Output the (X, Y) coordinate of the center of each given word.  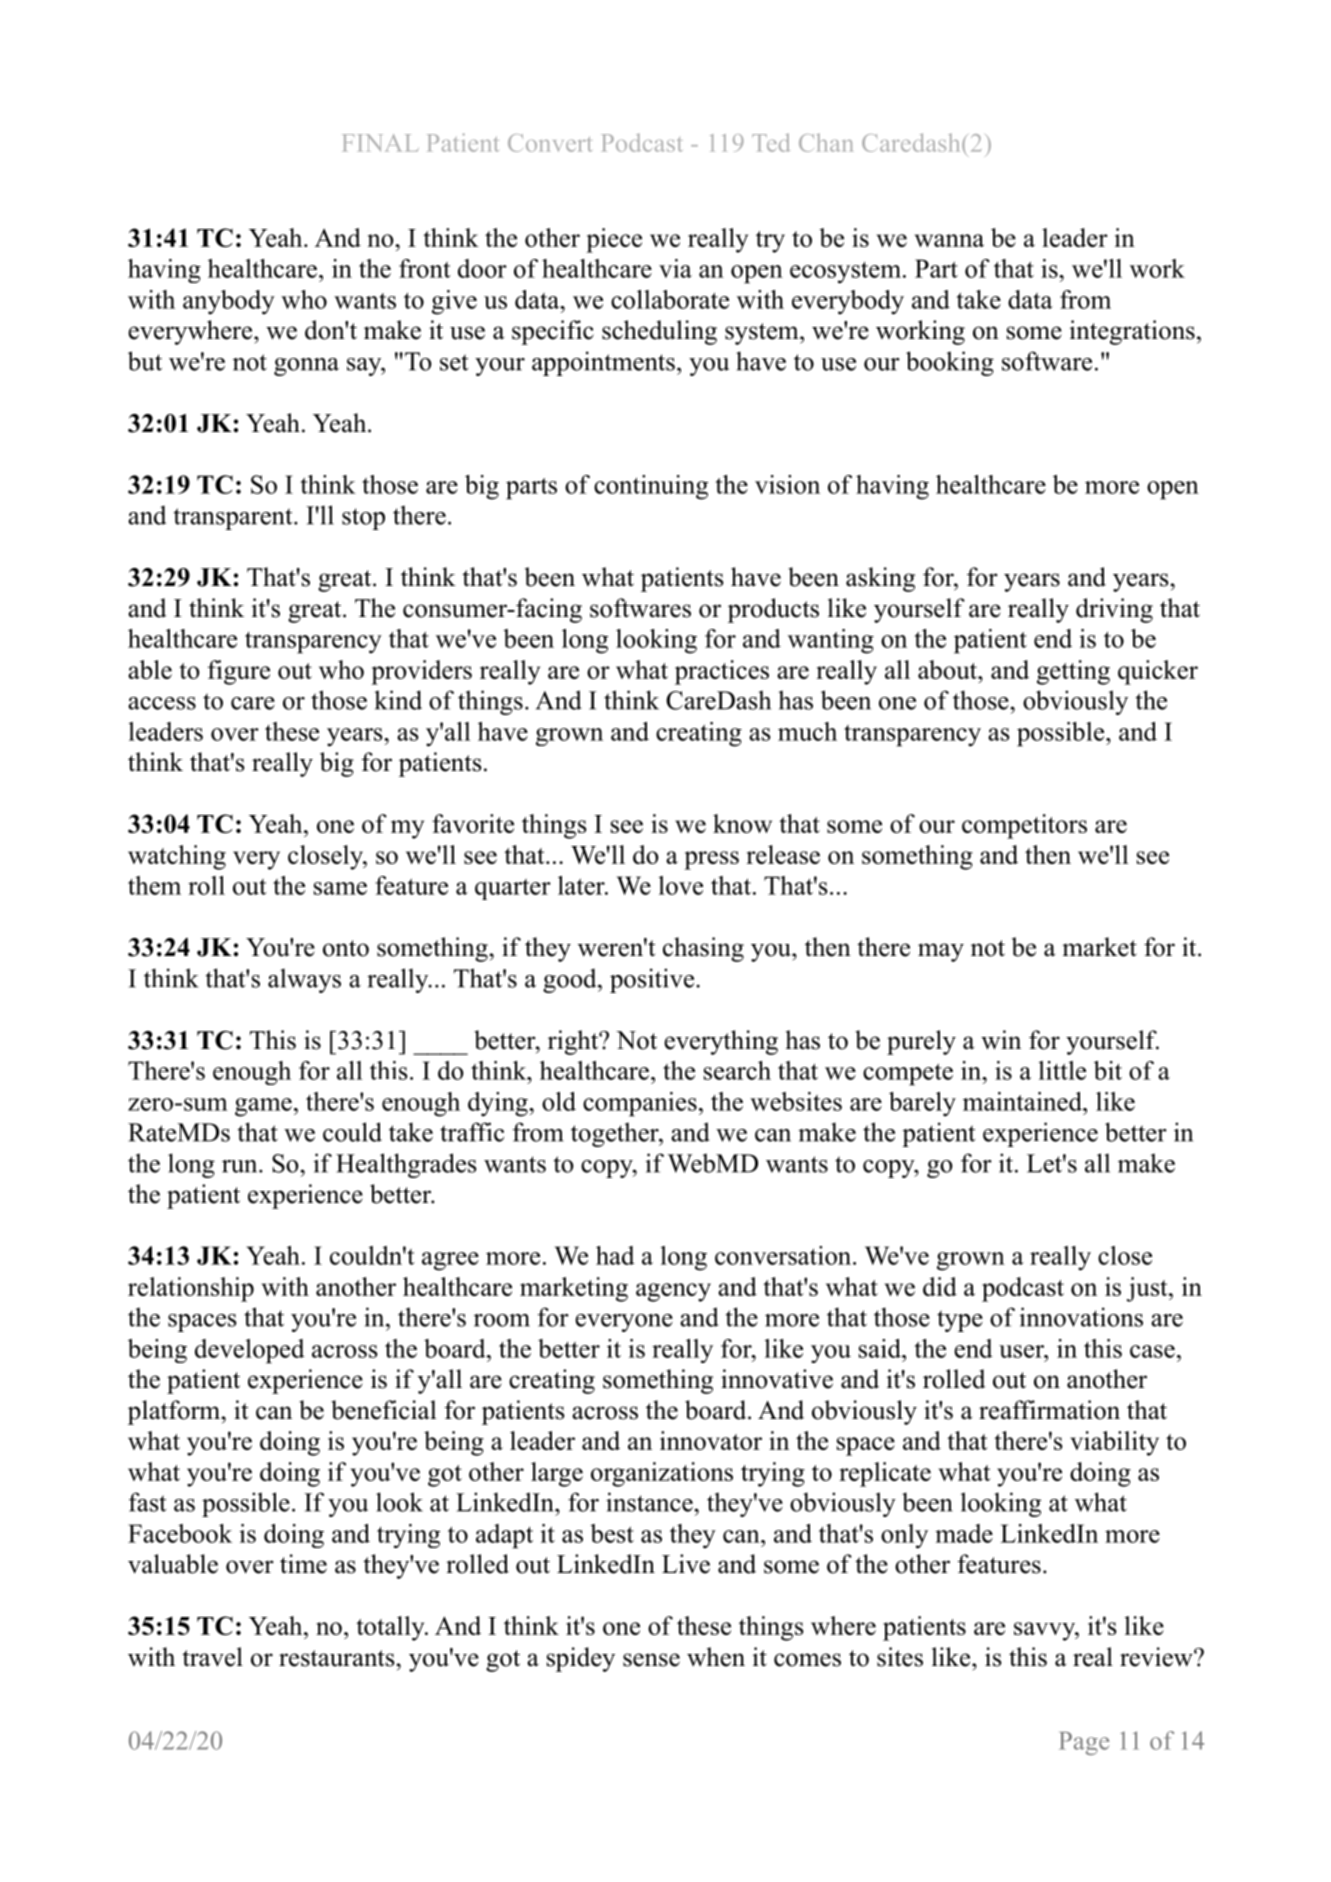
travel (212, 1657)
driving (1114, 610)
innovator (711, 1440)
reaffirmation (1049, 1410)
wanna (949, 240)
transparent (234, 519)
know (742, 823)
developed (250, 1351)
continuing (651, 487)
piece (614, 240)
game (263, 1107)
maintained (1023, 1101)
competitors (1024, 826)
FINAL (381, 143)
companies (640, 1104)
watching (177, 857)
